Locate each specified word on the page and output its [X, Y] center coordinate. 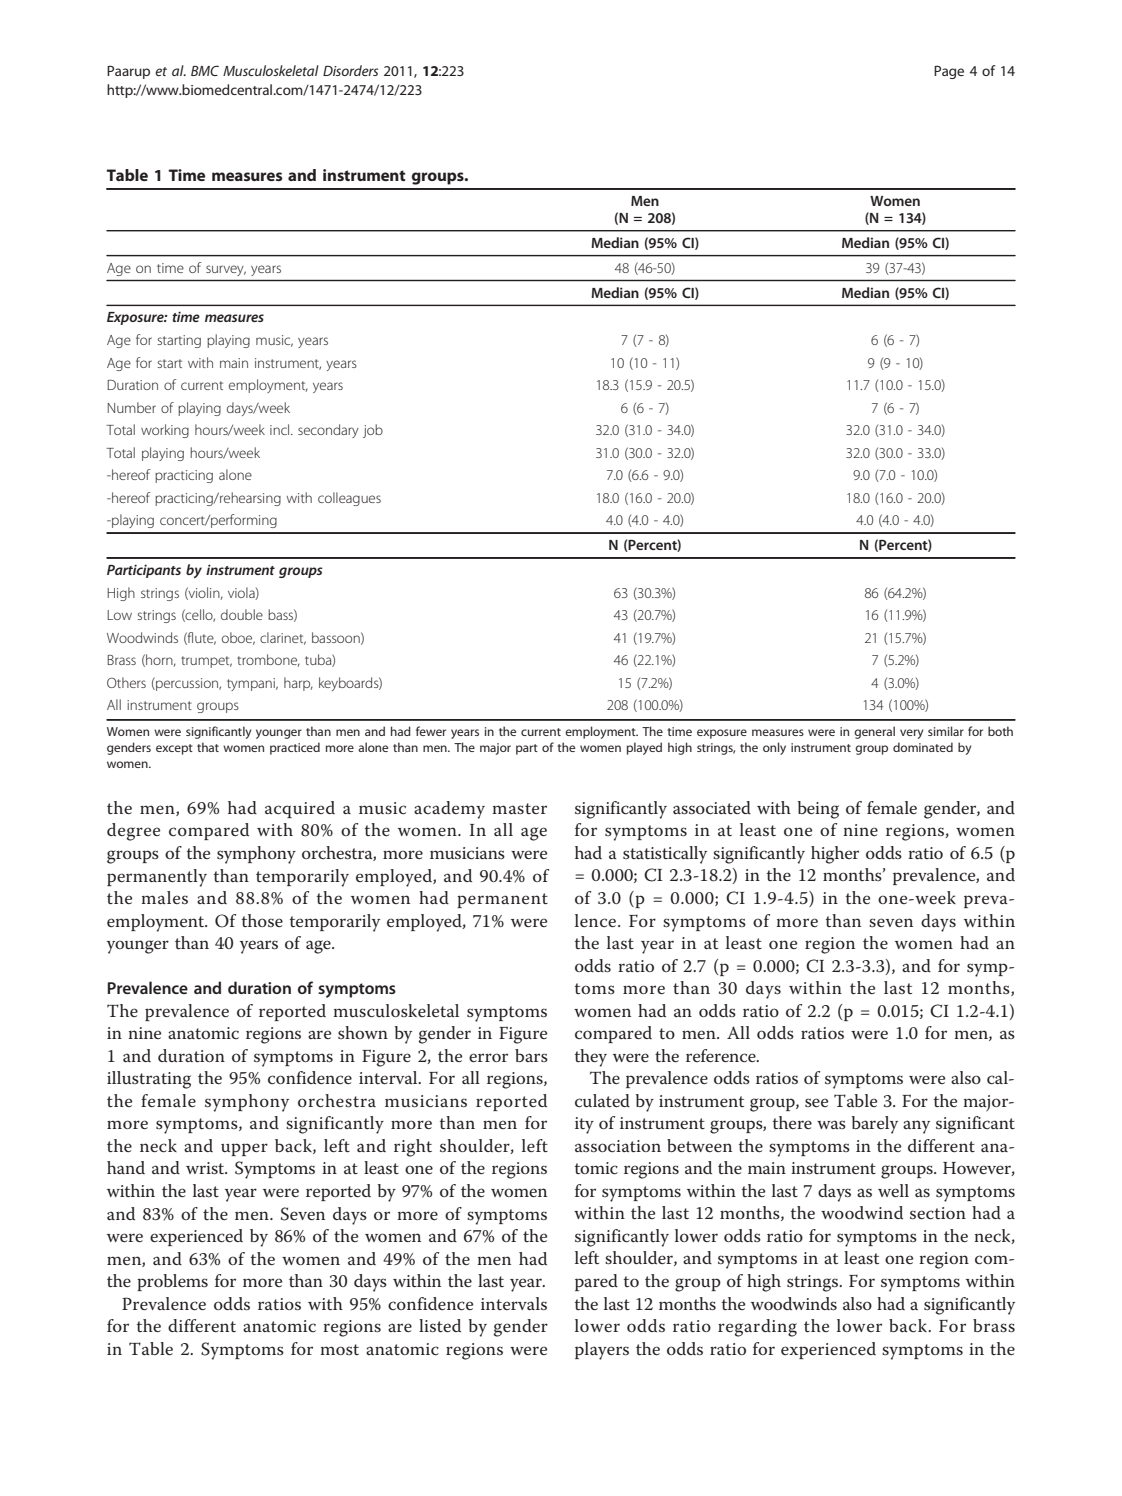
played [644, 748]
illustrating [149, 1080]
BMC [205, 70]
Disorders [350, 70]
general [874, 732]
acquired [300, 809]
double [242, 614]
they [591, 1058]
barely [875, 1125]
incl [281, 429]
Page [949, 72]
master [519, 808]
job [373, 431]
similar [946, 731]
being [818, 810]
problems [172, 1282]
